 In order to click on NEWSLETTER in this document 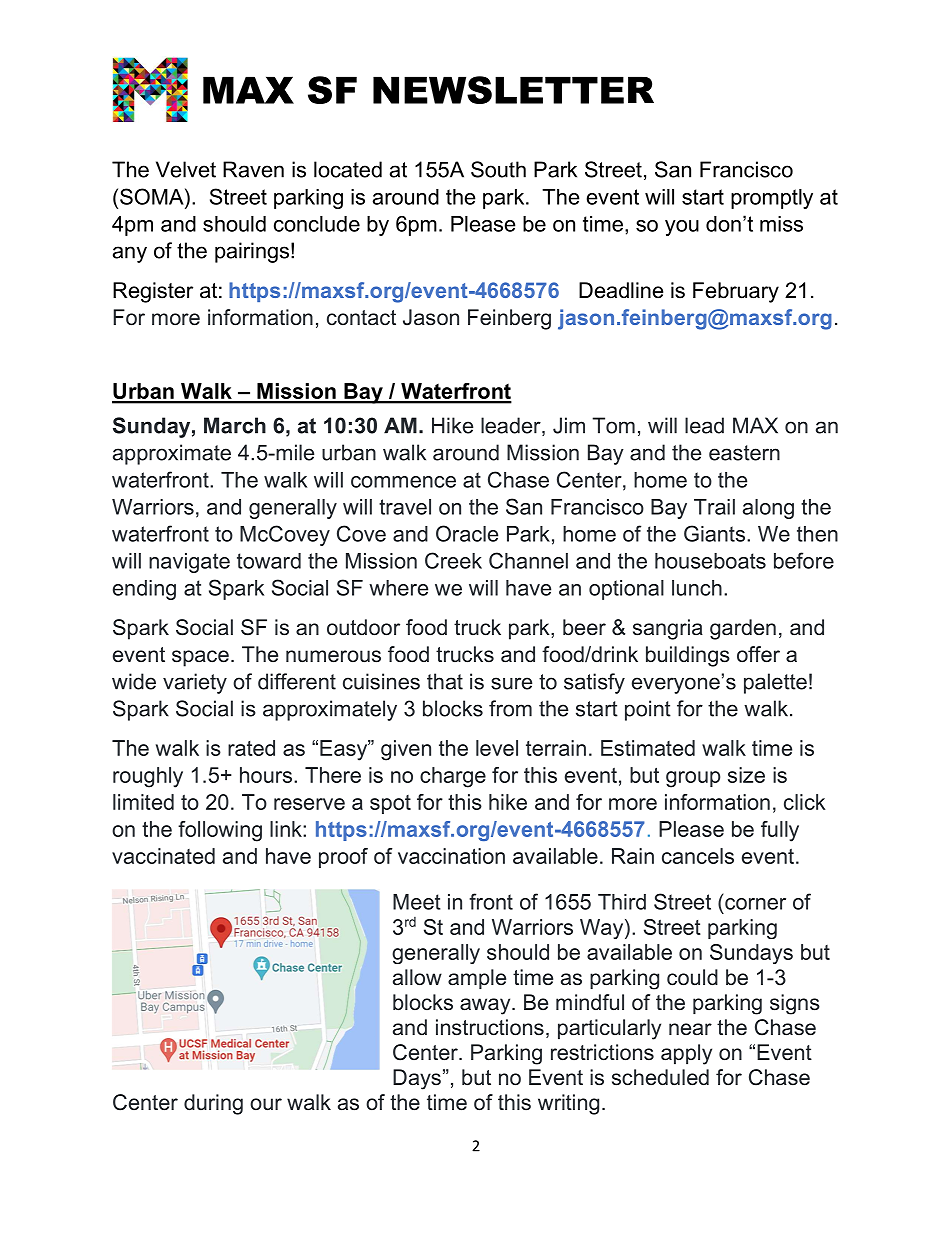, I will do `click(513, 90)`.
